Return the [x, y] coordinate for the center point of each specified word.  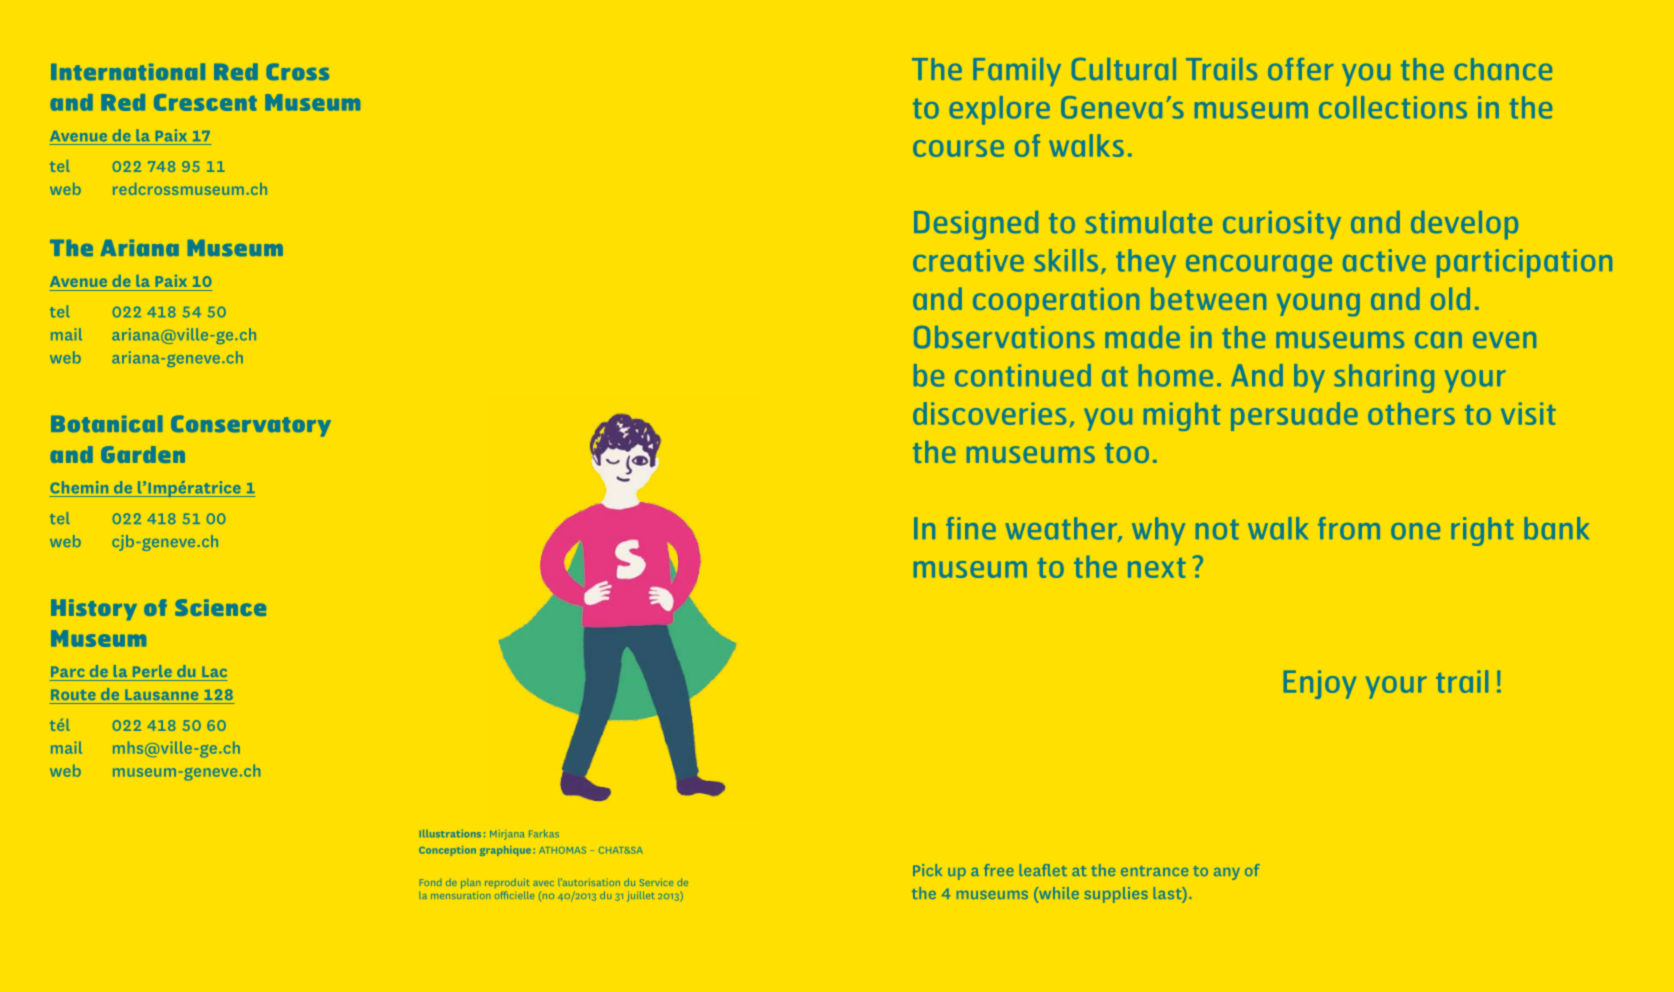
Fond [430, 882]
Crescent [205, 102]
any [1227, 874]
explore [999, 110]
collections [1393, 107]
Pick [927, 870]
